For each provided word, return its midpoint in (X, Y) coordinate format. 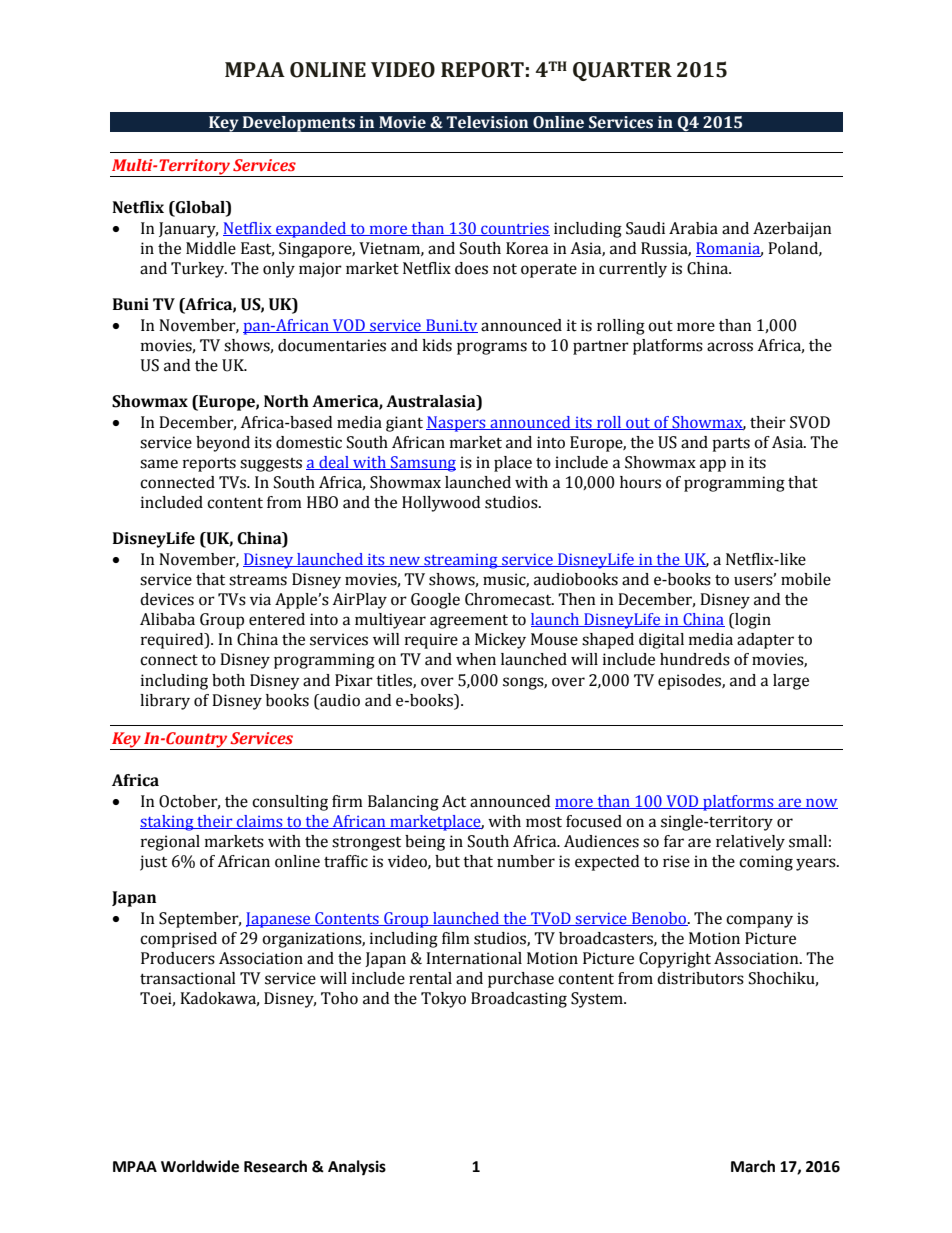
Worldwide (200, 1166)
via (260, 599)
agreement (469, 621)
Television (487, 122)
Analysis (357, 1168)
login (752, 621)
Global (200, 208)
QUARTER (622, 71)
